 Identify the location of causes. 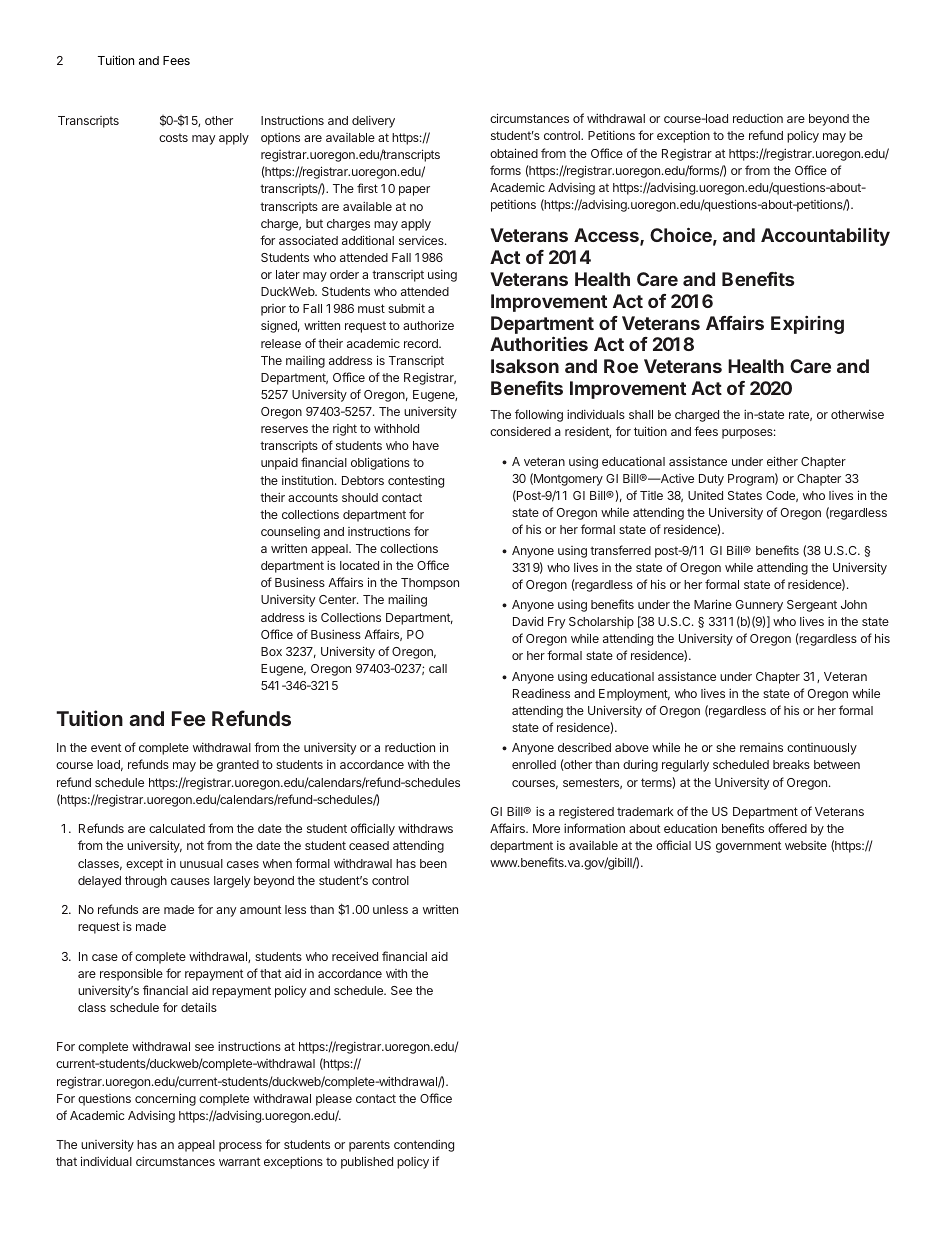
(190, 881).
